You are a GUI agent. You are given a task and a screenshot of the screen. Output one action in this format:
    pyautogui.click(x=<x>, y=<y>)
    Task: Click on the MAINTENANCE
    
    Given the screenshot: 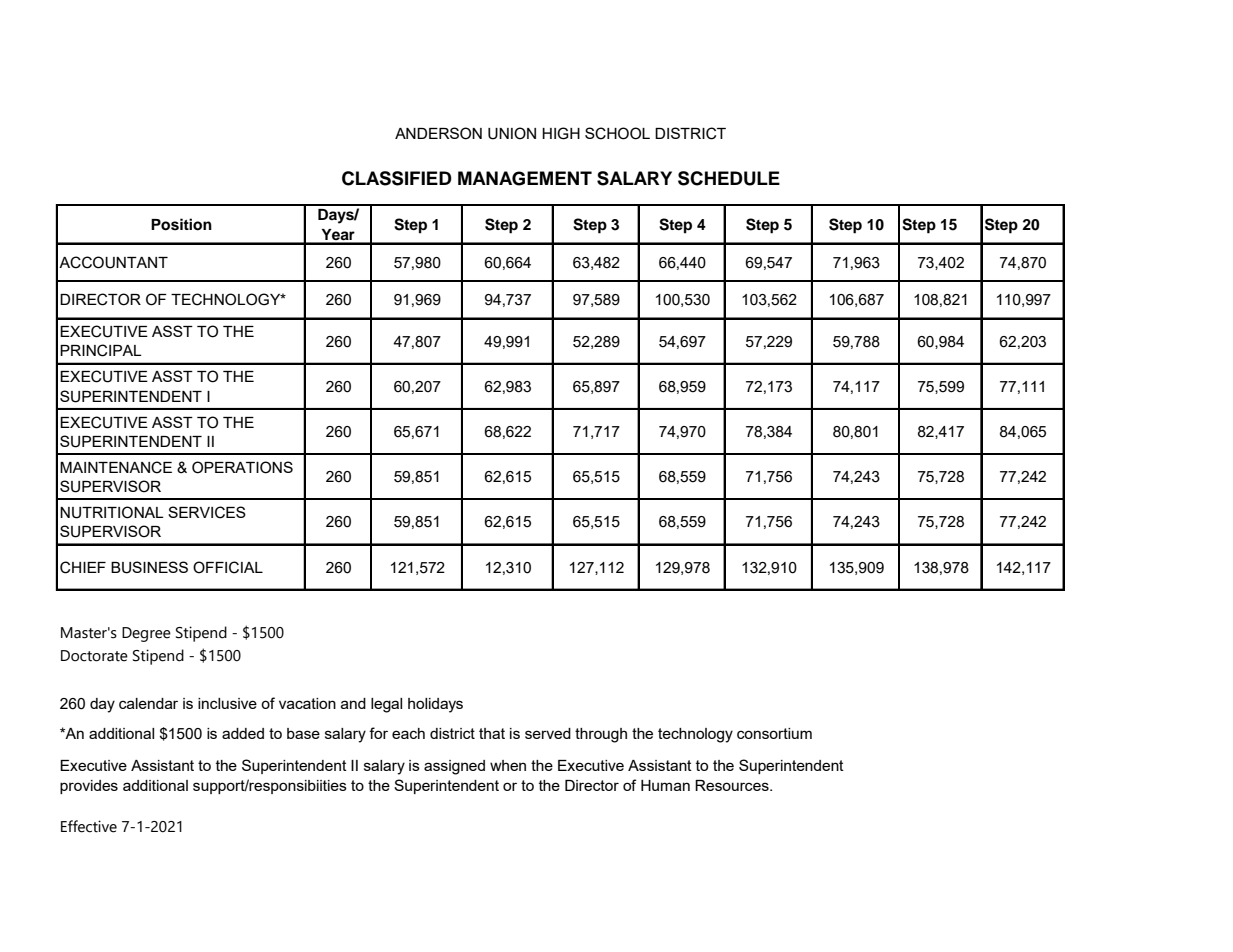 What is the action you would take?
    pyautogui.click(x=116, y=467)
